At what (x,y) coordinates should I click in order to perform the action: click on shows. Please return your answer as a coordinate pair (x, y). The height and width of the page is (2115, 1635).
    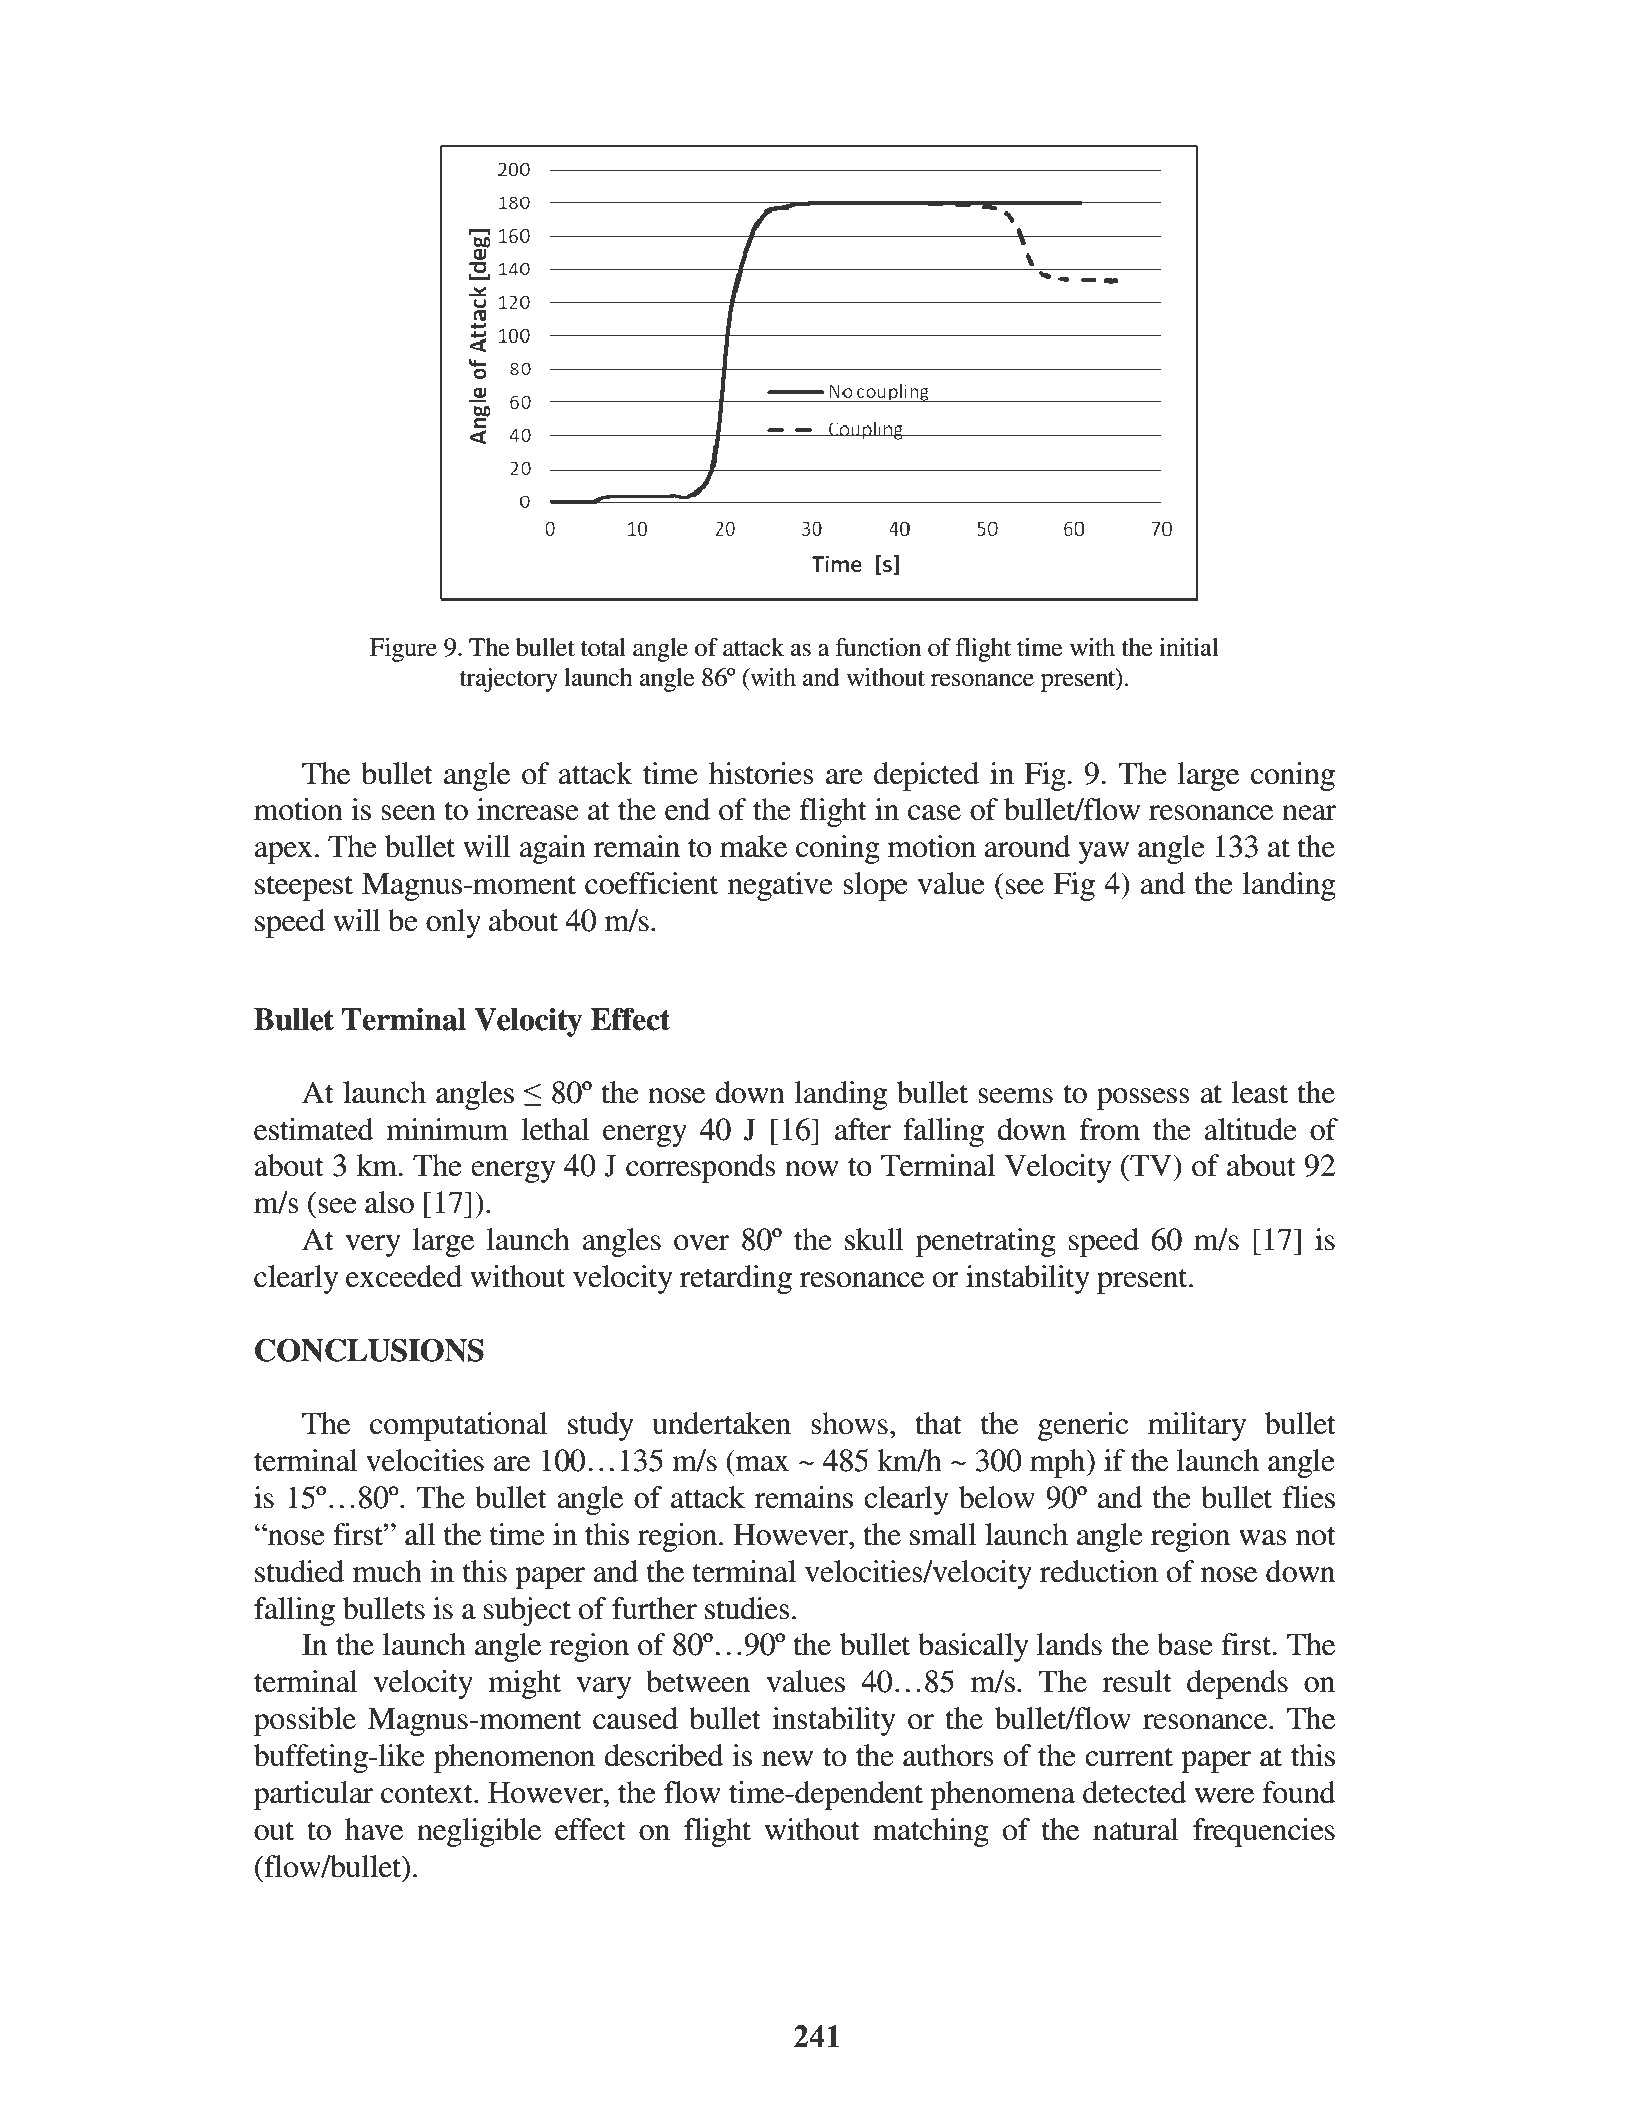
    Looking at the image, I should click on (849, 1423).
